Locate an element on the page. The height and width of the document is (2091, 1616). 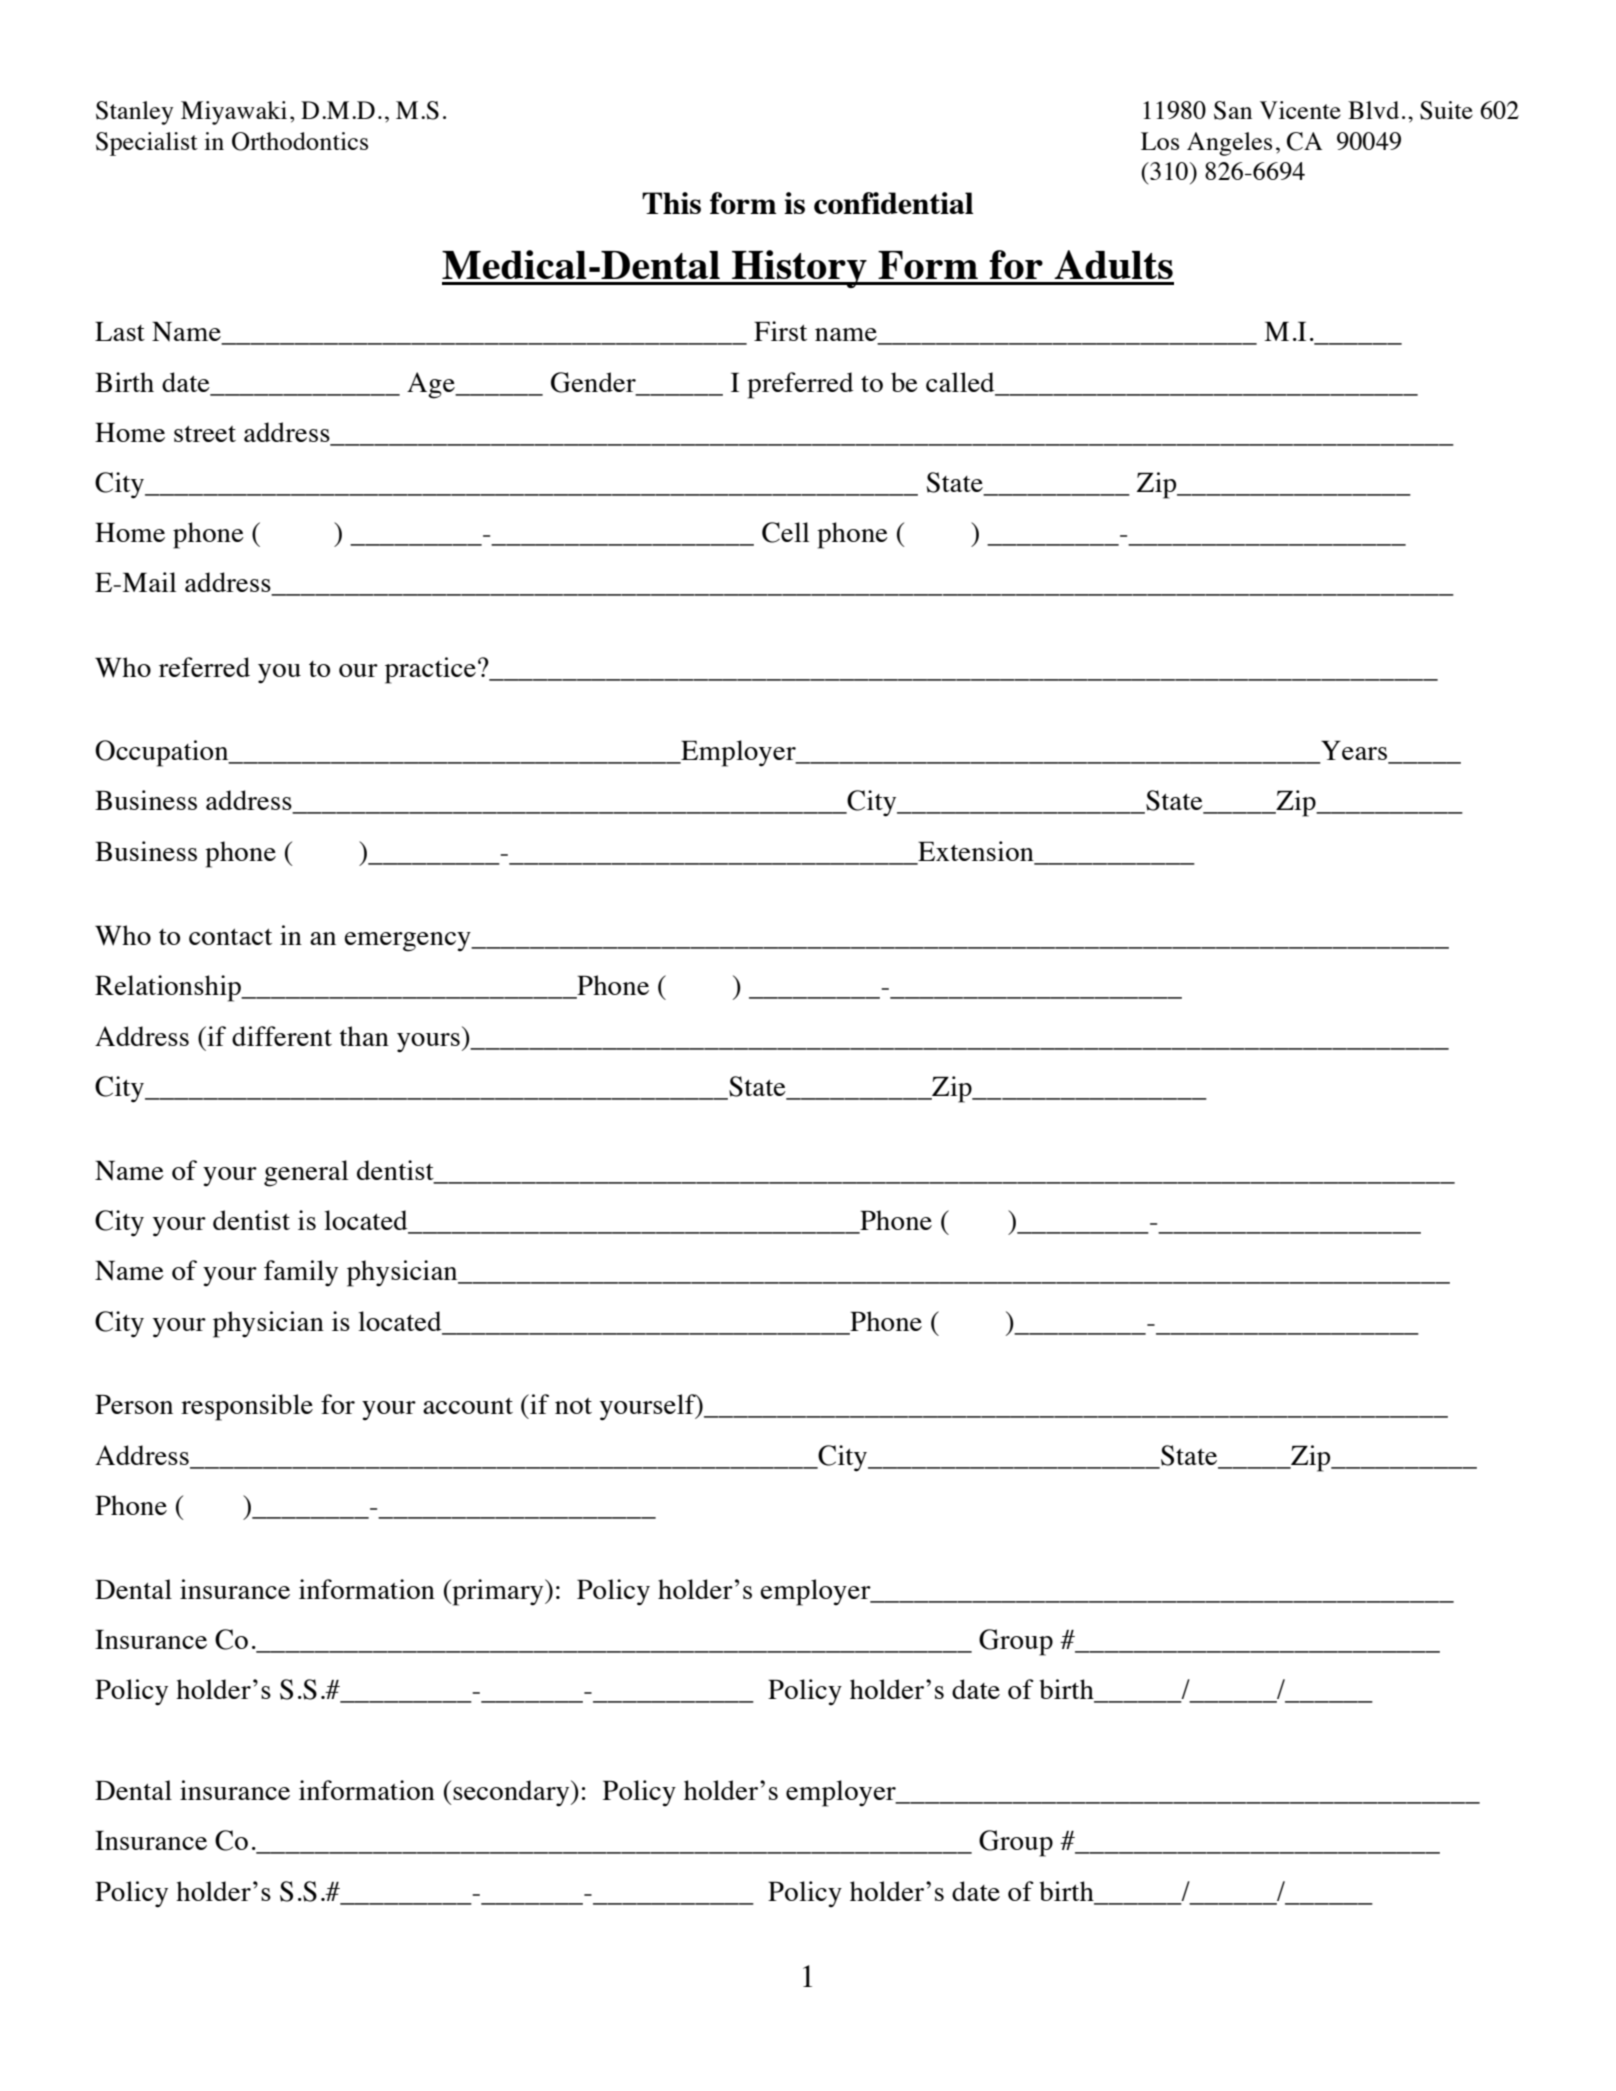
account is located at coordinates (468, 1406).
